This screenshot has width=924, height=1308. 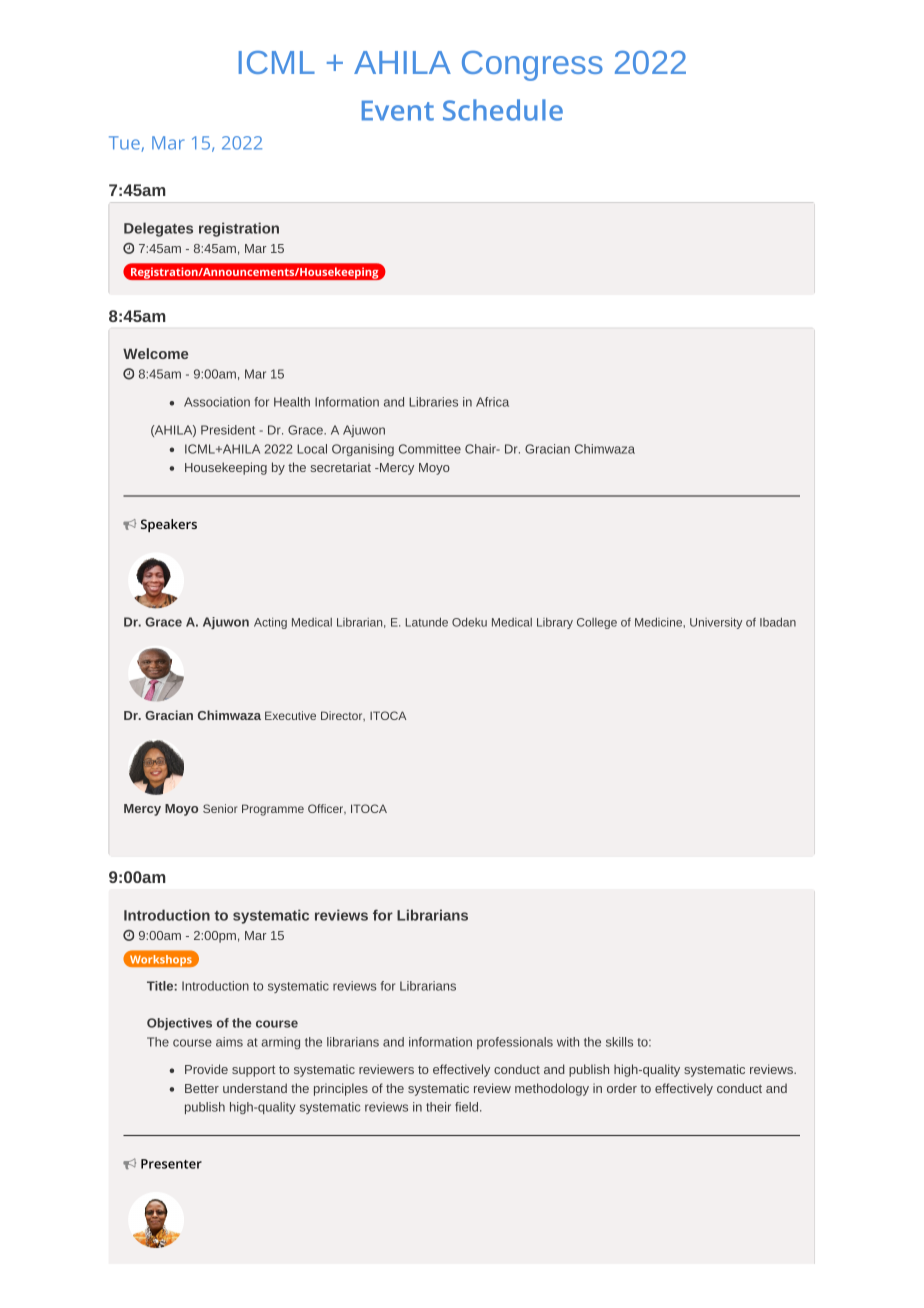 I want to click on Schedule, so click(x=503, y=110).
